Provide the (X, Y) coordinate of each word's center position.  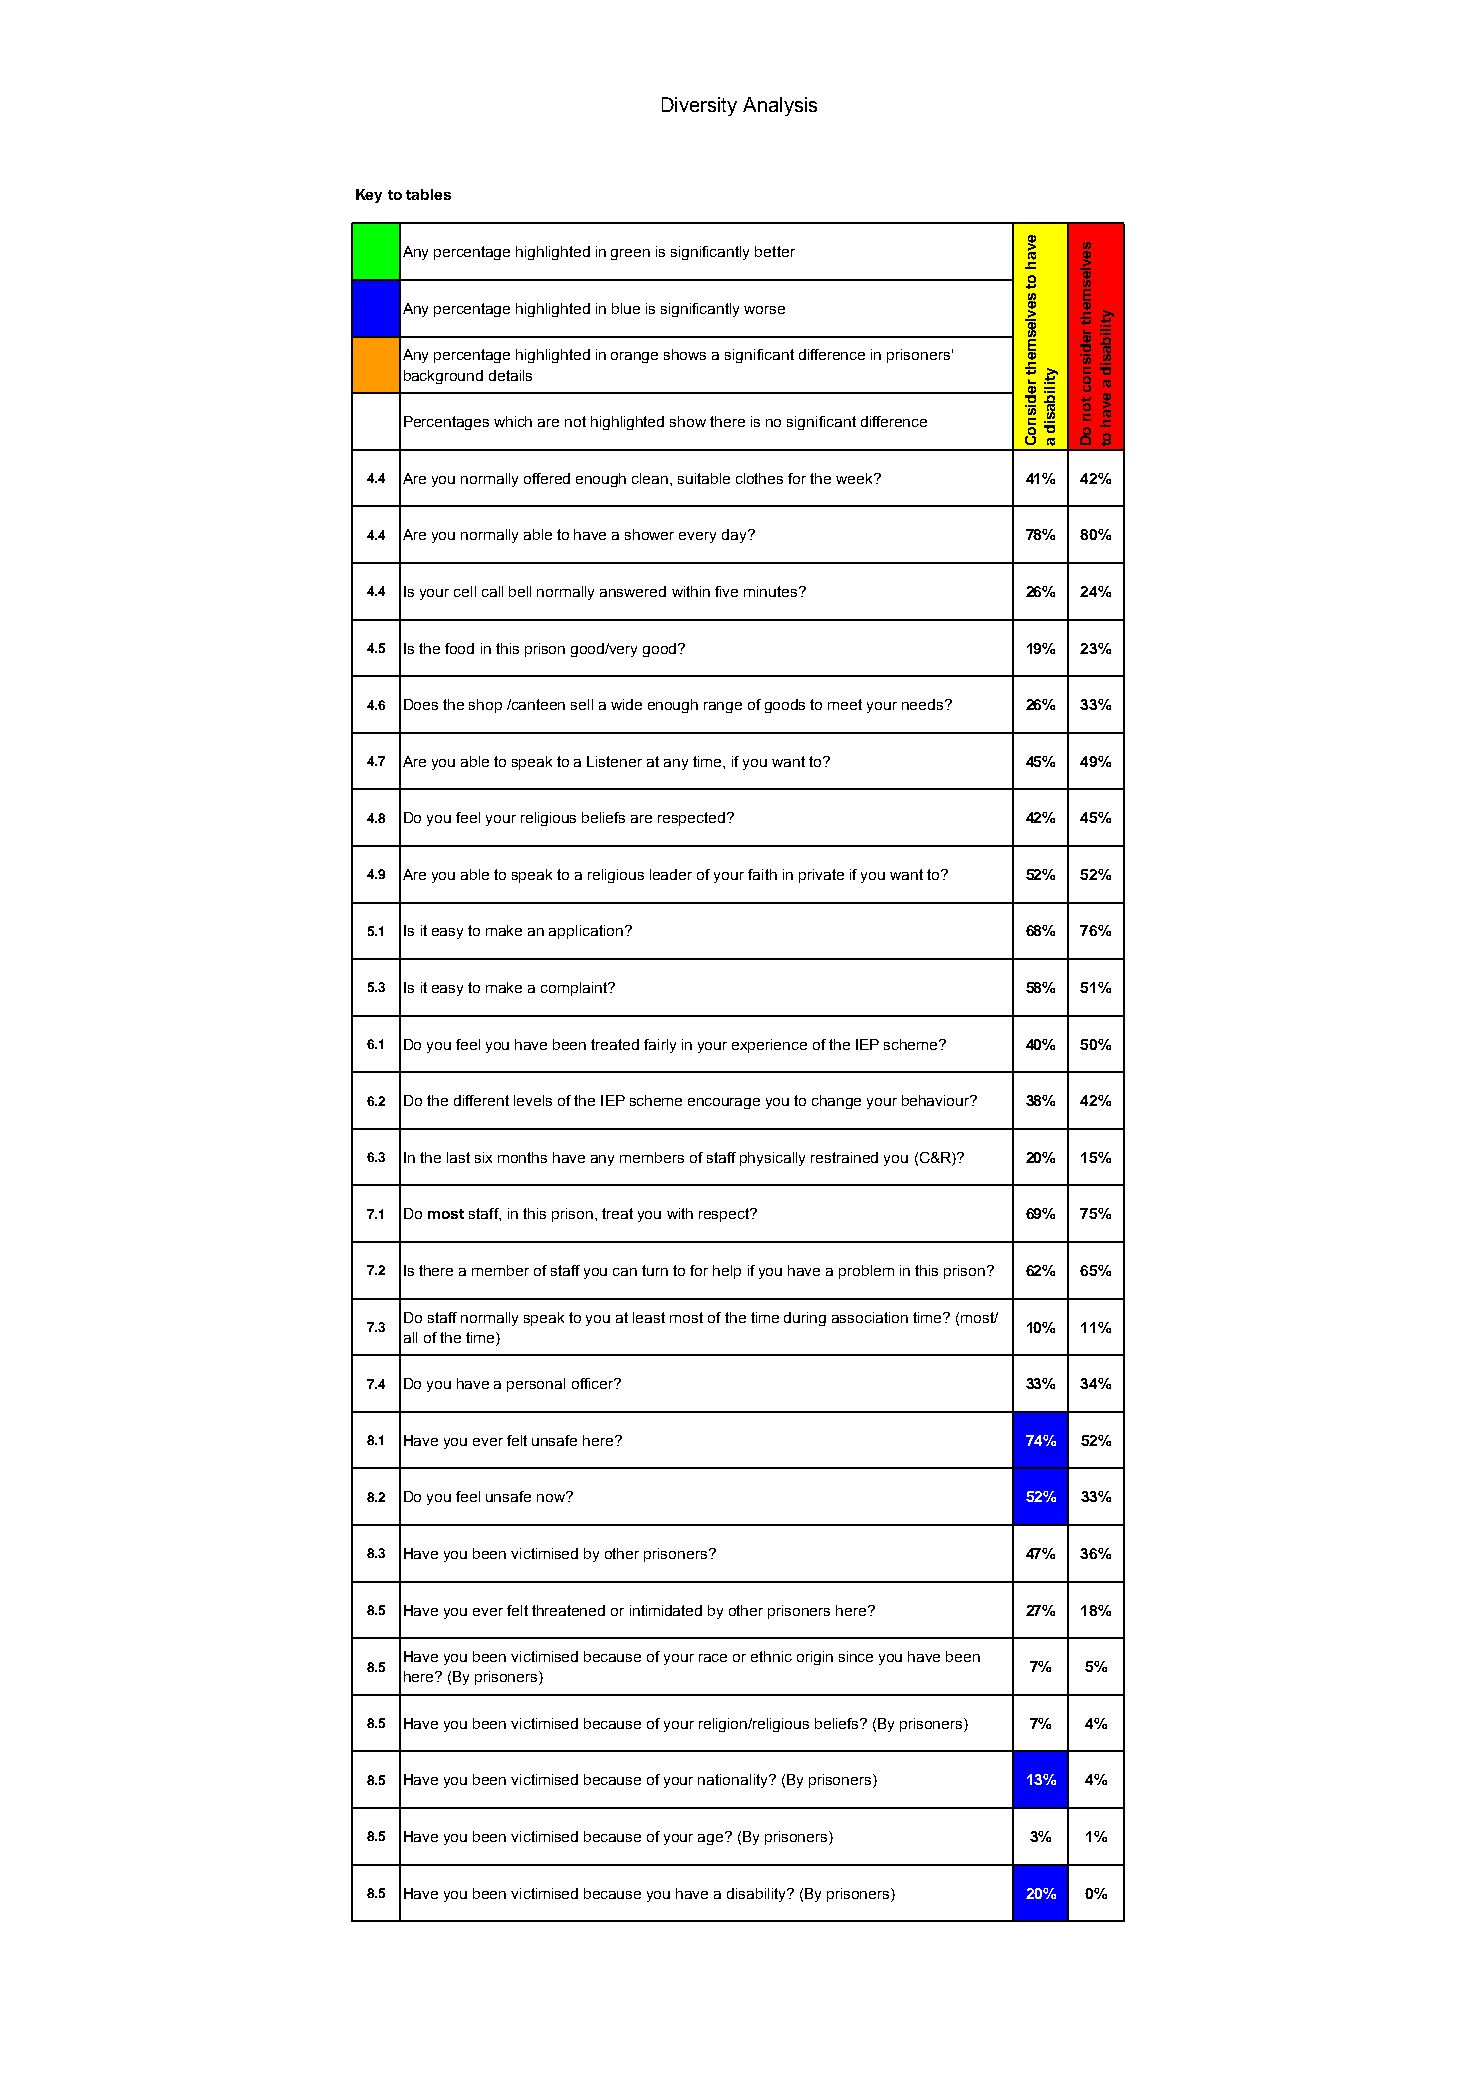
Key (369, 196)
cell (465, 591)
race (713, 1658)
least (649, 1317)
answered (633, 591)
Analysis (780, 106)
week (856, 478)
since (856, 1656)
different (481, 1100)
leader (671, 874)
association (870, 1317)
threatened (568, 1610)
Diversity (699, 106)
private (821, 876)
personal (536, 1385)
